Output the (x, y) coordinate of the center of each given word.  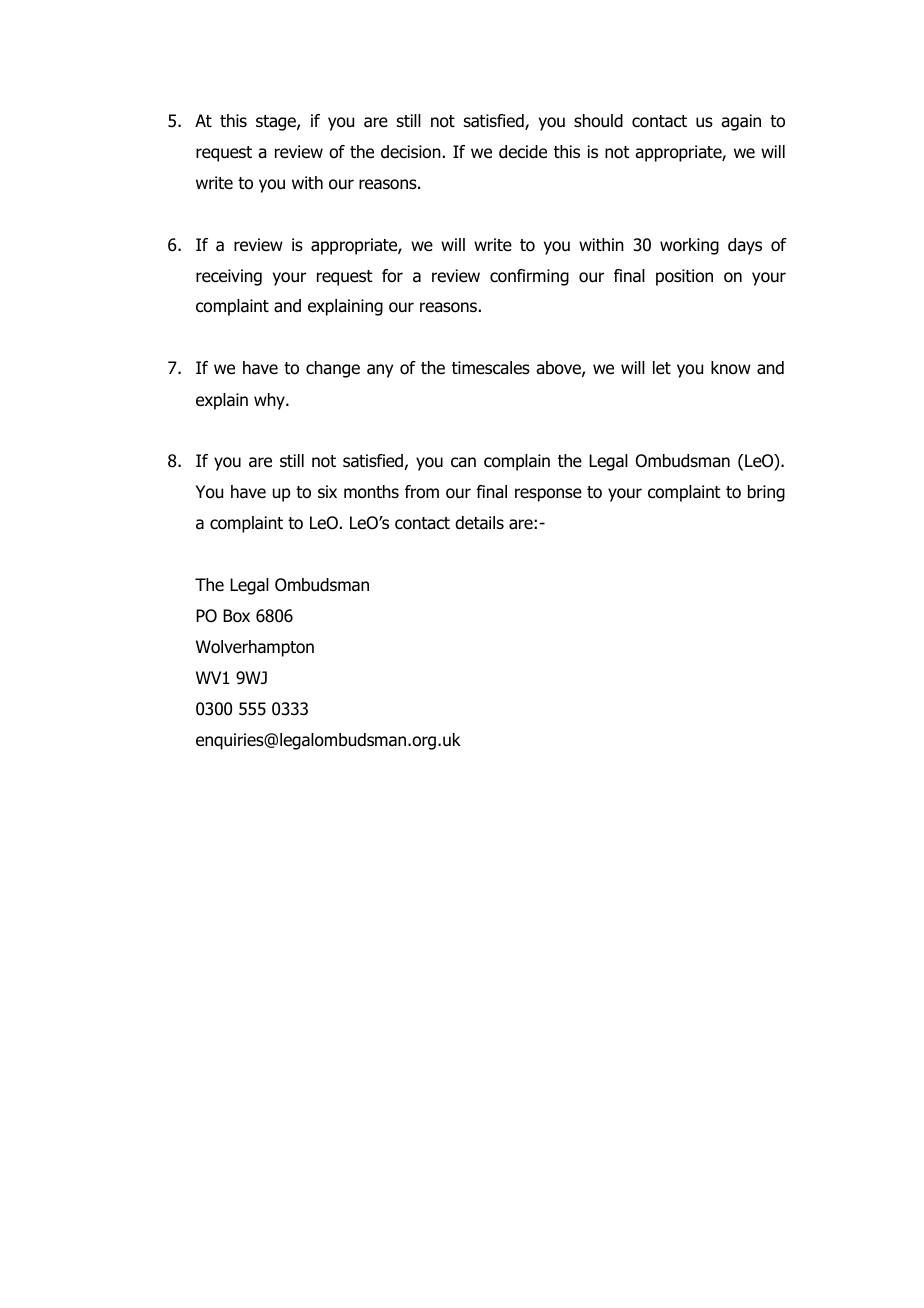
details (479, 523)
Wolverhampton (255, 648)
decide (523, 152)
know (731, 368)
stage (277, 123)
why (270, 401)
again (741, 122)
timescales (491, 368)
